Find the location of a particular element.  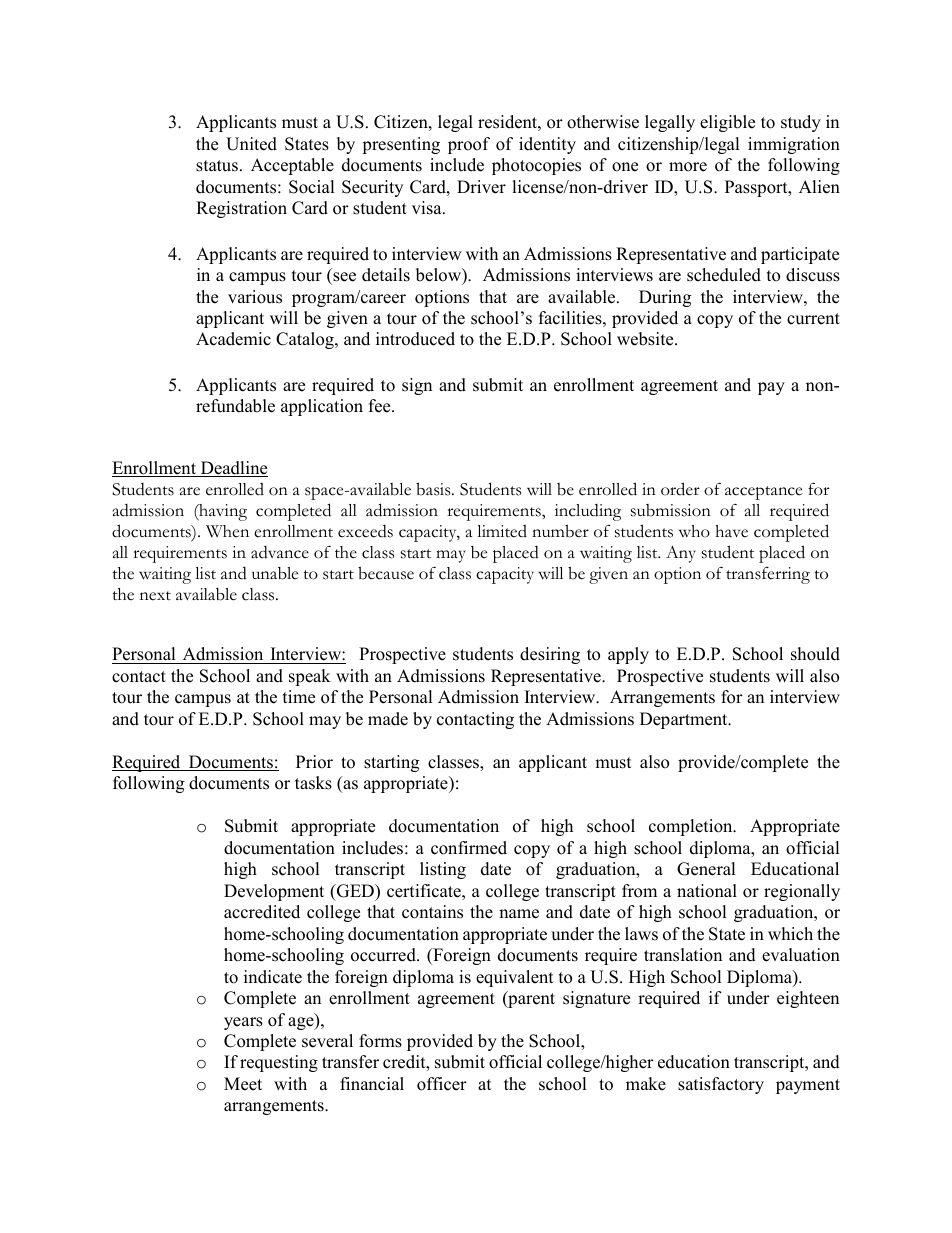

officer is located at coordinates (442, 1084).
